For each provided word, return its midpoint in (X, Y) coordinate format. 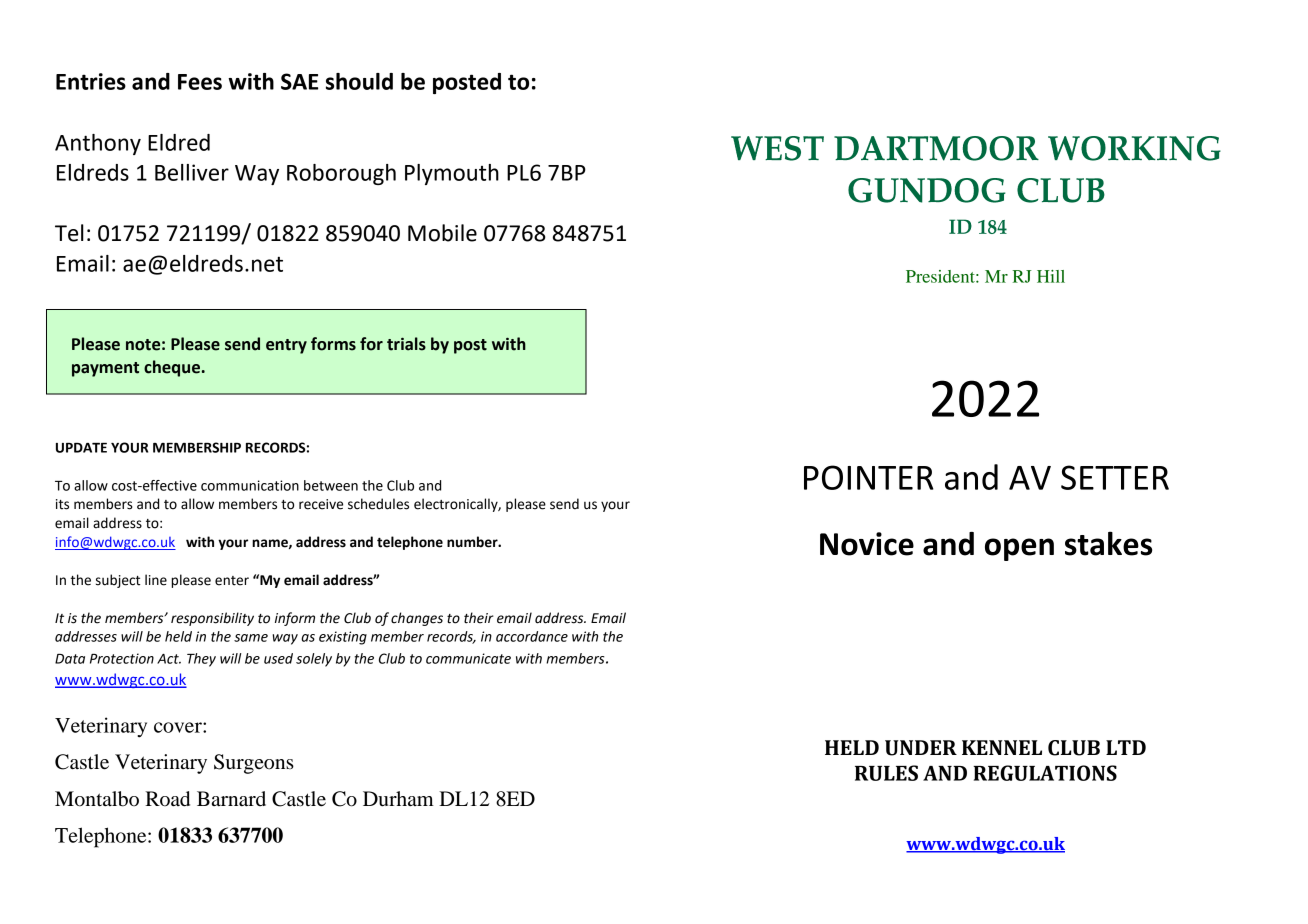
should (359, 81)
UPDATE (81, 448)
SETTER (1115, 477)
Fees (200, 82)
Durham (398, 799)
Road (167, 799)
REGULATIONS (1045, 773)
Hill (1051, 276)
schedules (378, 504)
